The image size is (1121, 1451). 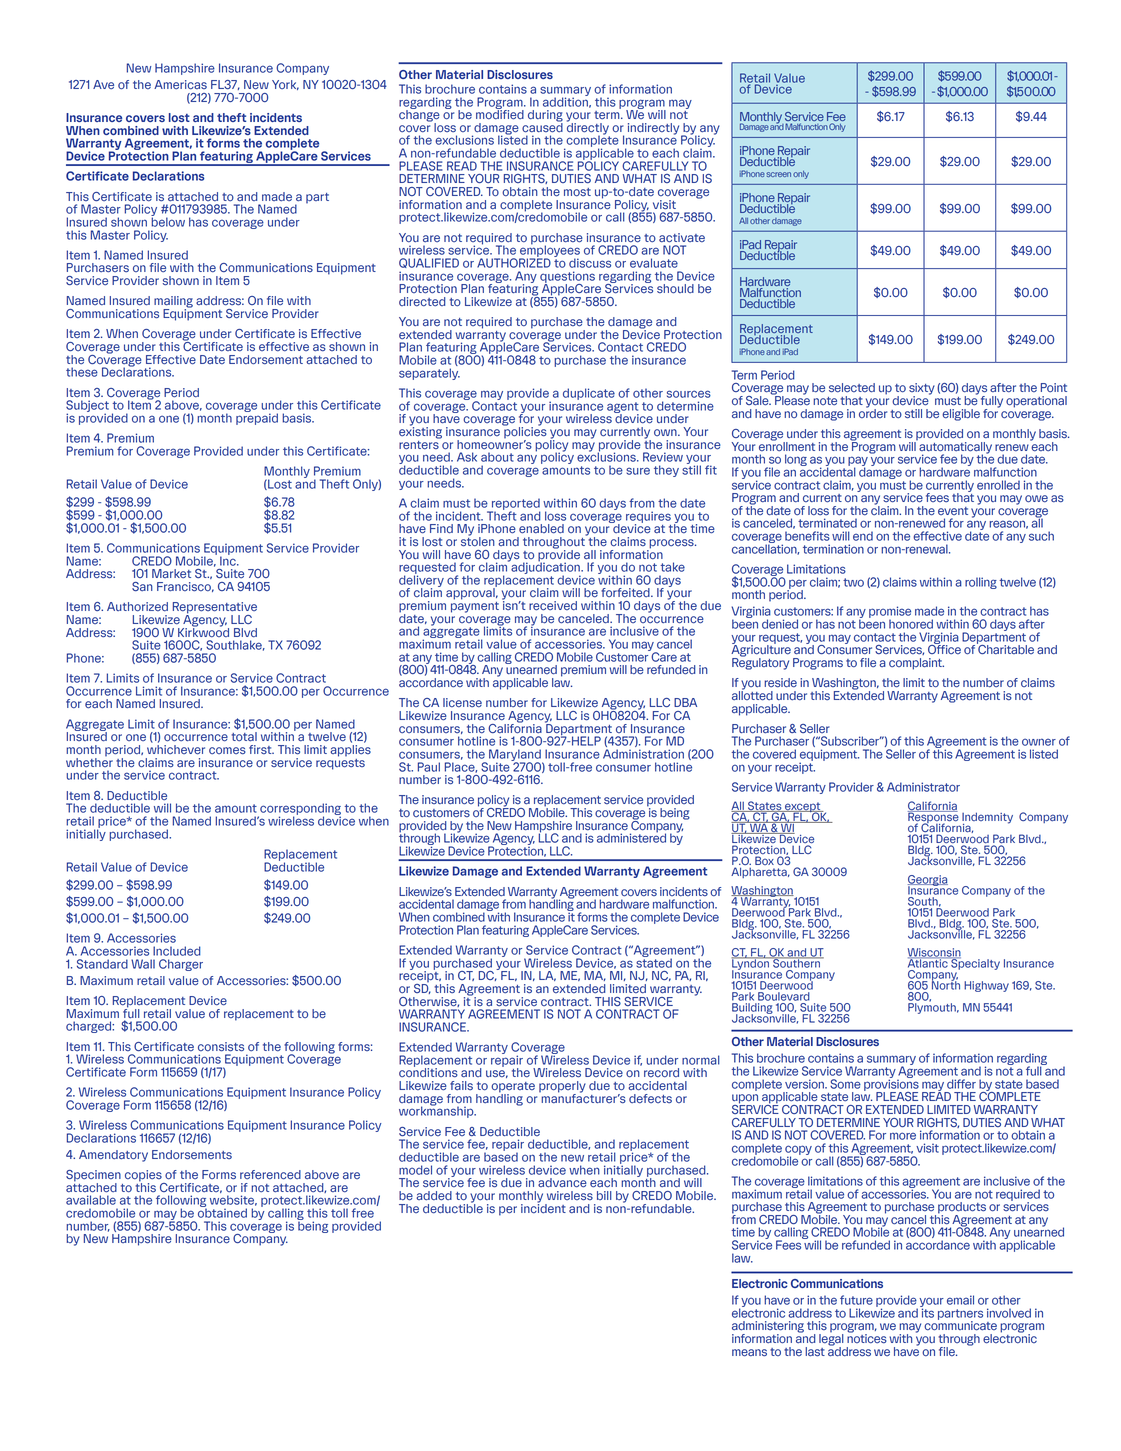 I want to click on Americas, so click(x=180, y=85).
